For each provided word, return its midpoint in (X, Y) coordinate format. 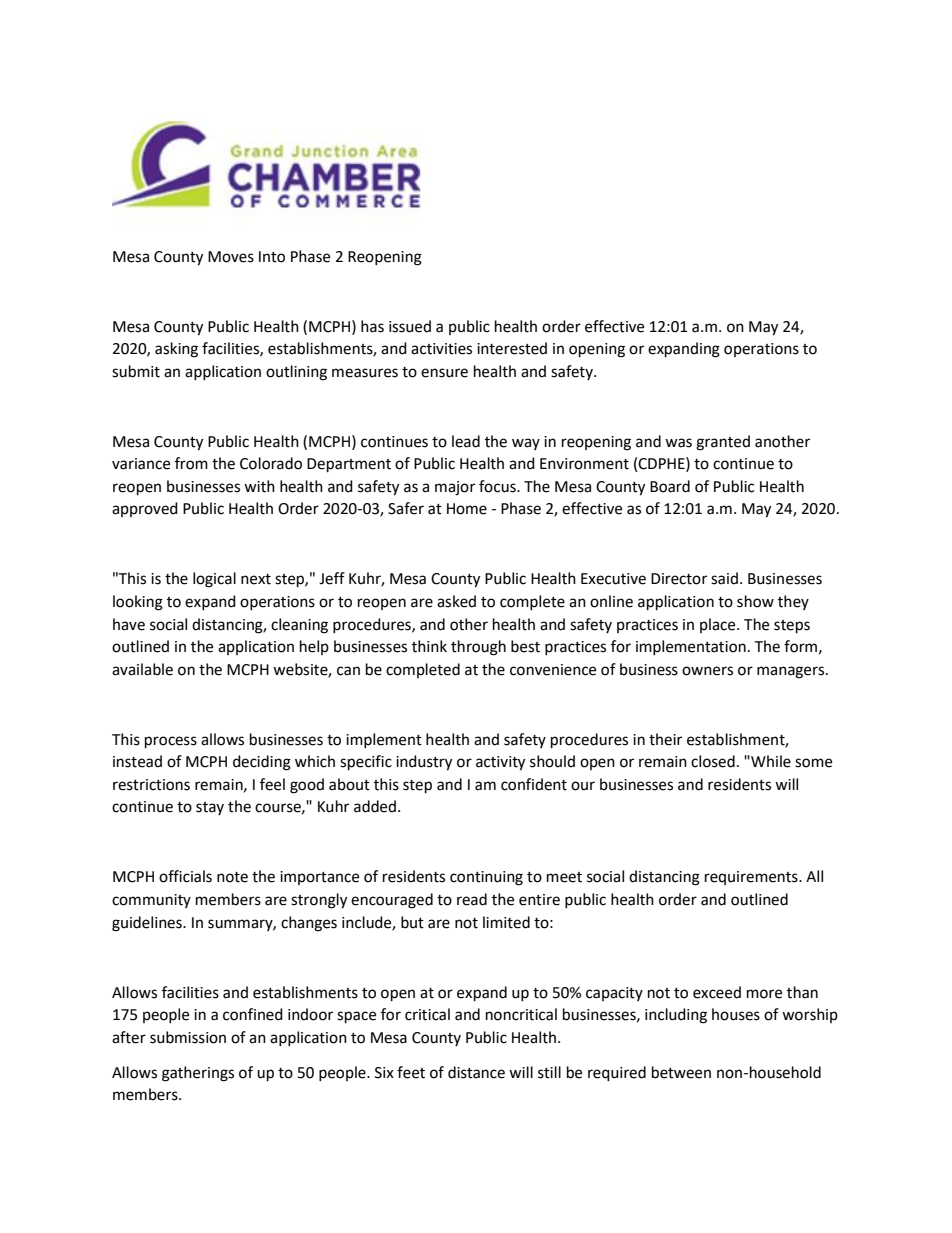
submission (188, 1037)
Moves (231, 257)
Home (467, 509)
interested (512, 348)
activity (500, 763)
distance (476, 1072)
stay (210, 808)
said (724, 578)
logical (214, 580)
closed (713, 761)
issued (410, 326)
